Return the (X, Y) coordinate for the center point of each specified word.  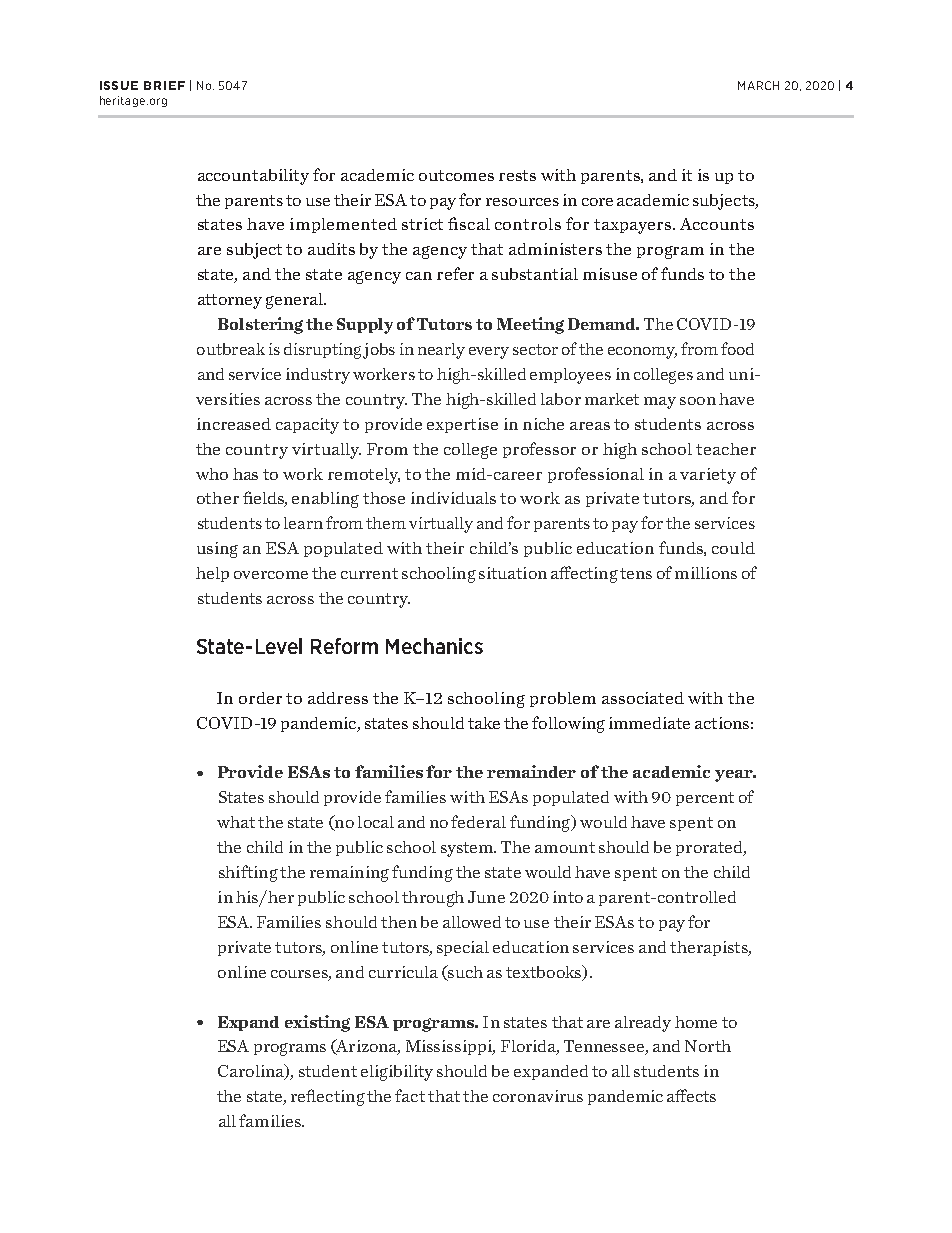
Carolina (252, 1072)
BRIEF (164, 85)
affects (691, 1095)
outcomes (456, 175)
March (758, 85)
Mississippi (450, 1047)
